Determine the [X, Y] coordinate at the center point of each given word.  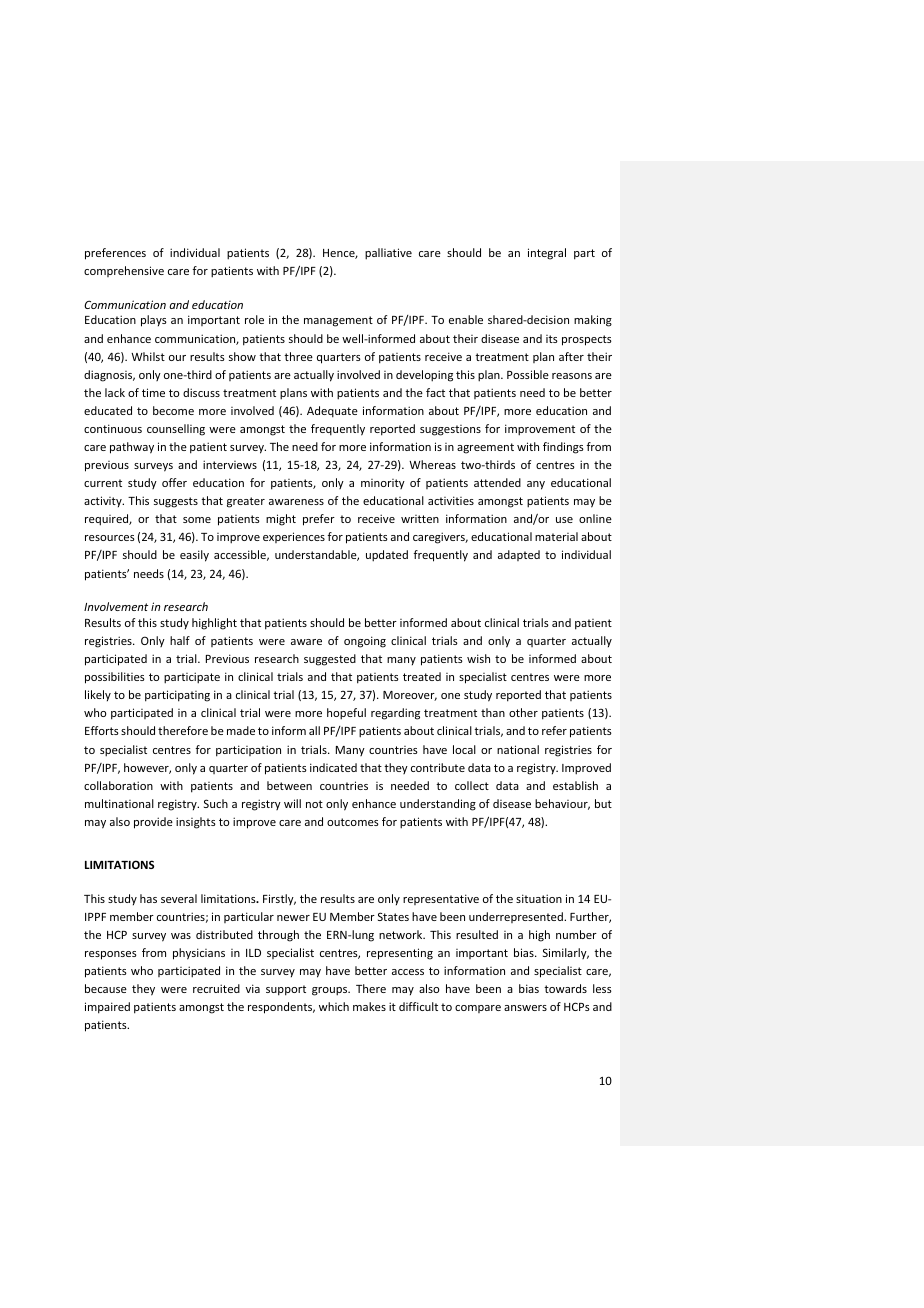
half [180, 640]
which [334, 1006]
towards [565, 988]
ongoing [365, 642]
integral [547, 254]
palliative [388, 254]
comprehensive [124, 271]
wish [478, 658]
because [106, 988]
